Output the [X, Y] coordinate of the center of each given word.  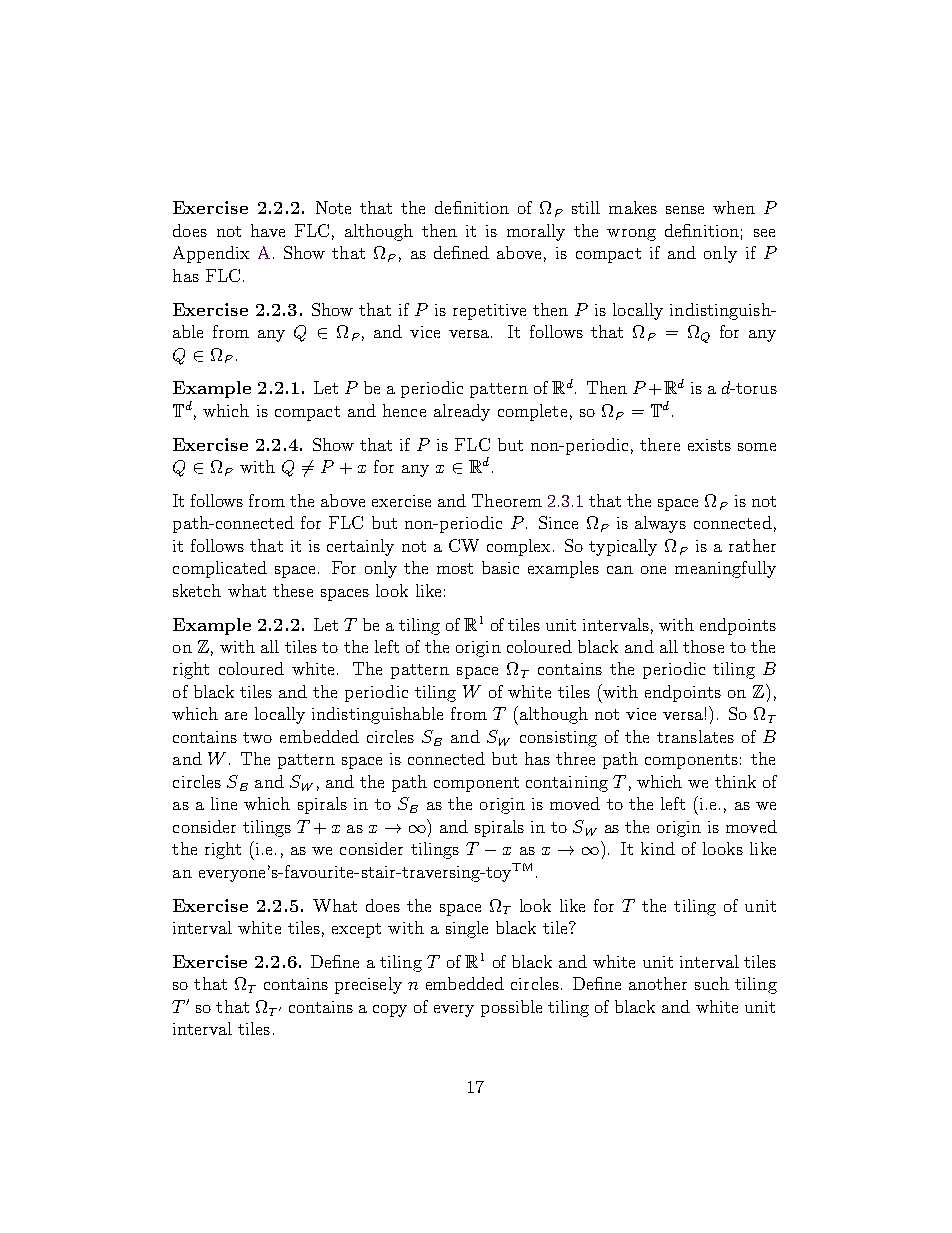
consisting [558, 739]
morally [536, 232]
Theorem [507, 500]
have [268, 230]
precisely [368, 985]
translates [695, 736]
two [257, 737]
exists [709, 445]
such [712, 983]
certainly [360, 547]
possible [511, 1008]
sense [685, 210]
